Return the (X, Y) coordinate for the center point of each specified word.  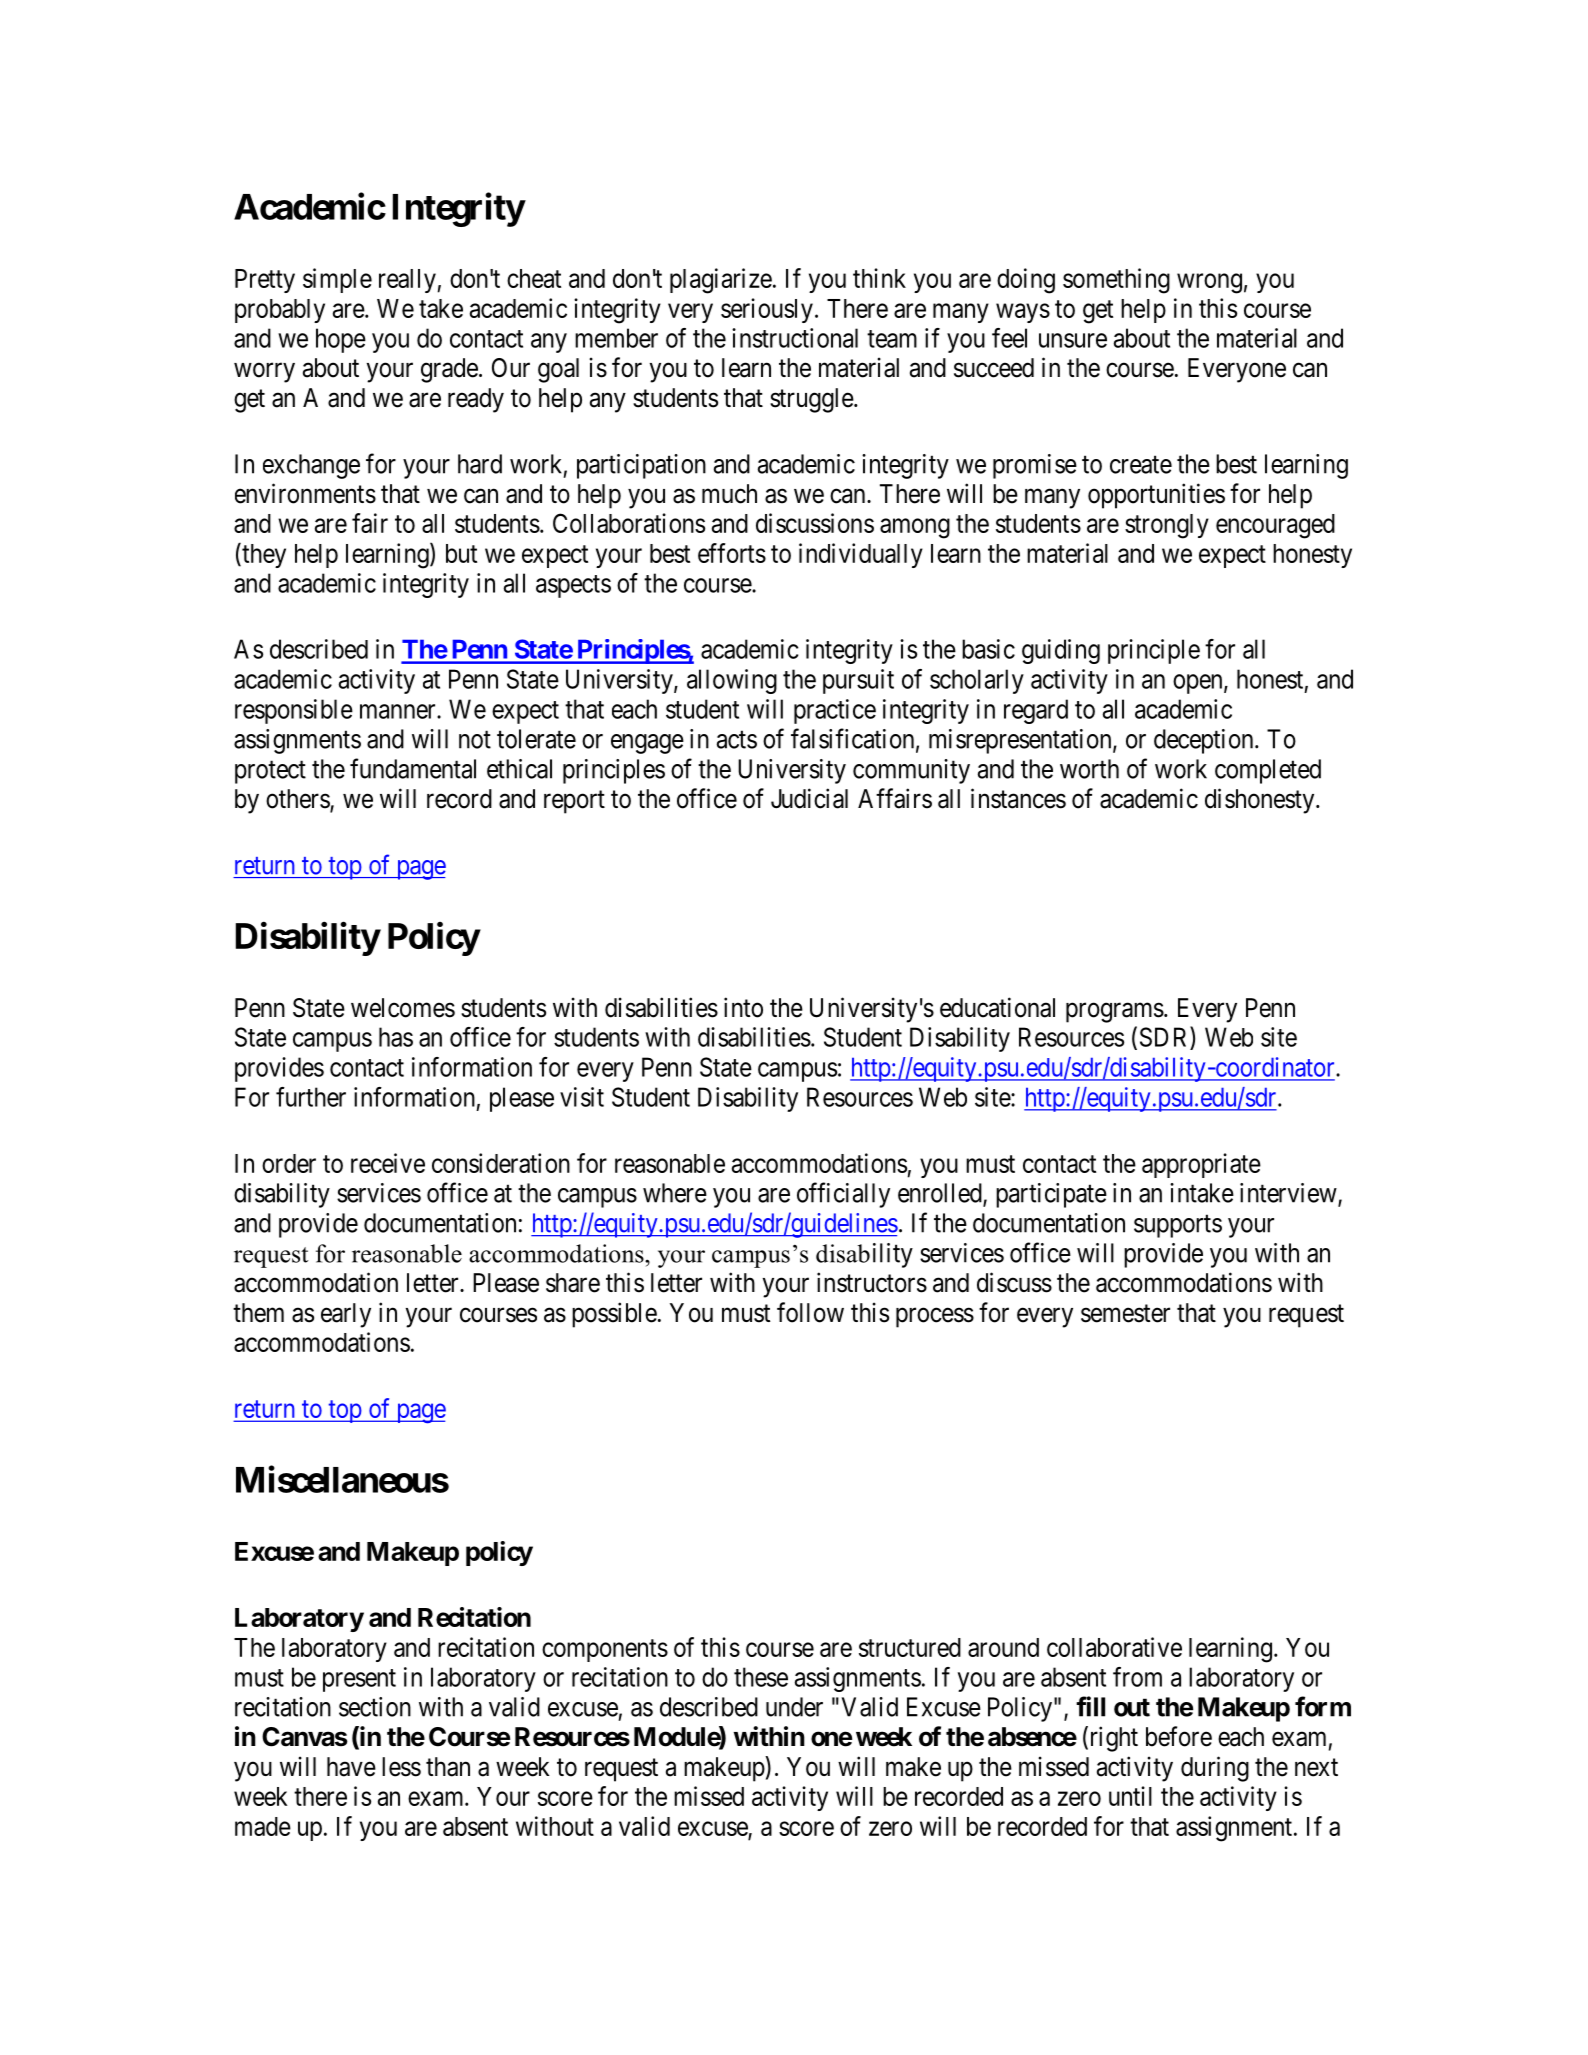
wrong (1209, 283)
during (1215, 1769)
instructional (795, 338)
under (794, 1707)
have (351, 1767)
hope (341, 340)
